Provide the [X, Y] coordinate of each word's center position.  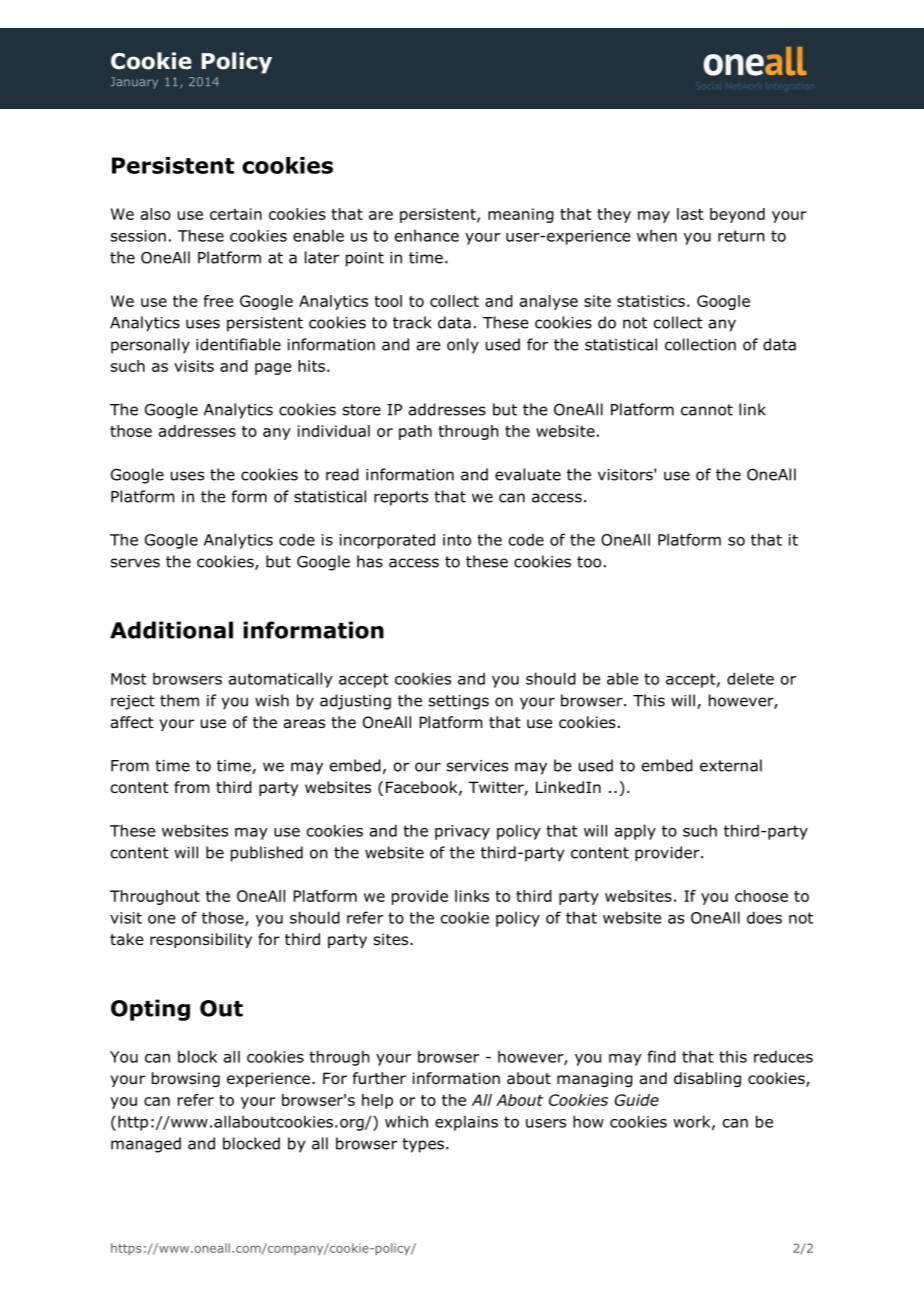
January [134, 83]
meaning [521, 215]
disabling [707, 1079]
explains [466, 1123]
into [457, 540]
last [690, 214]
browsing [186, 1079]
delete [750, 678]
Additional [171, 630]
